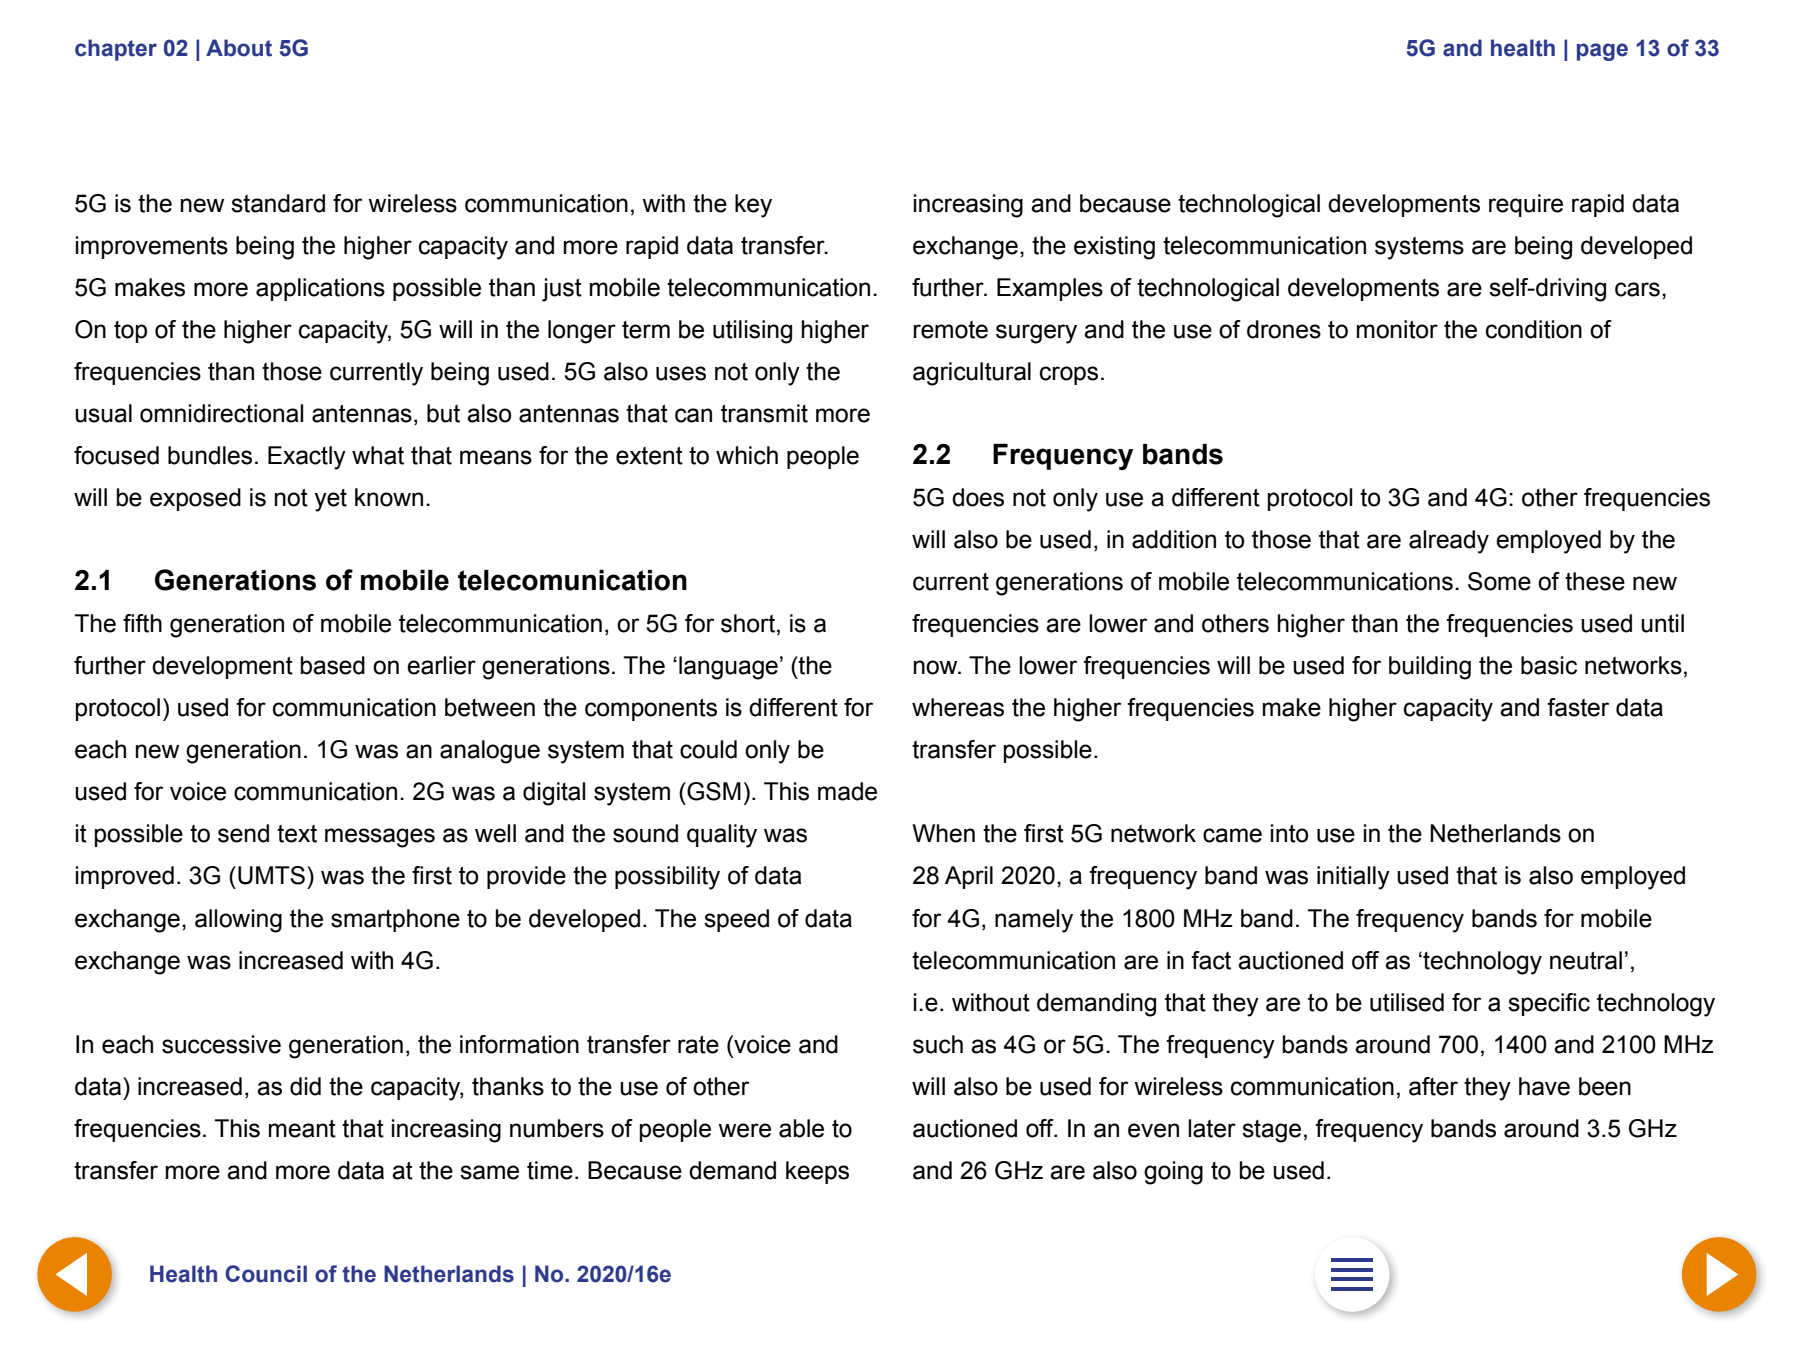  I want to click on utilised, so click(1407, 1002).
